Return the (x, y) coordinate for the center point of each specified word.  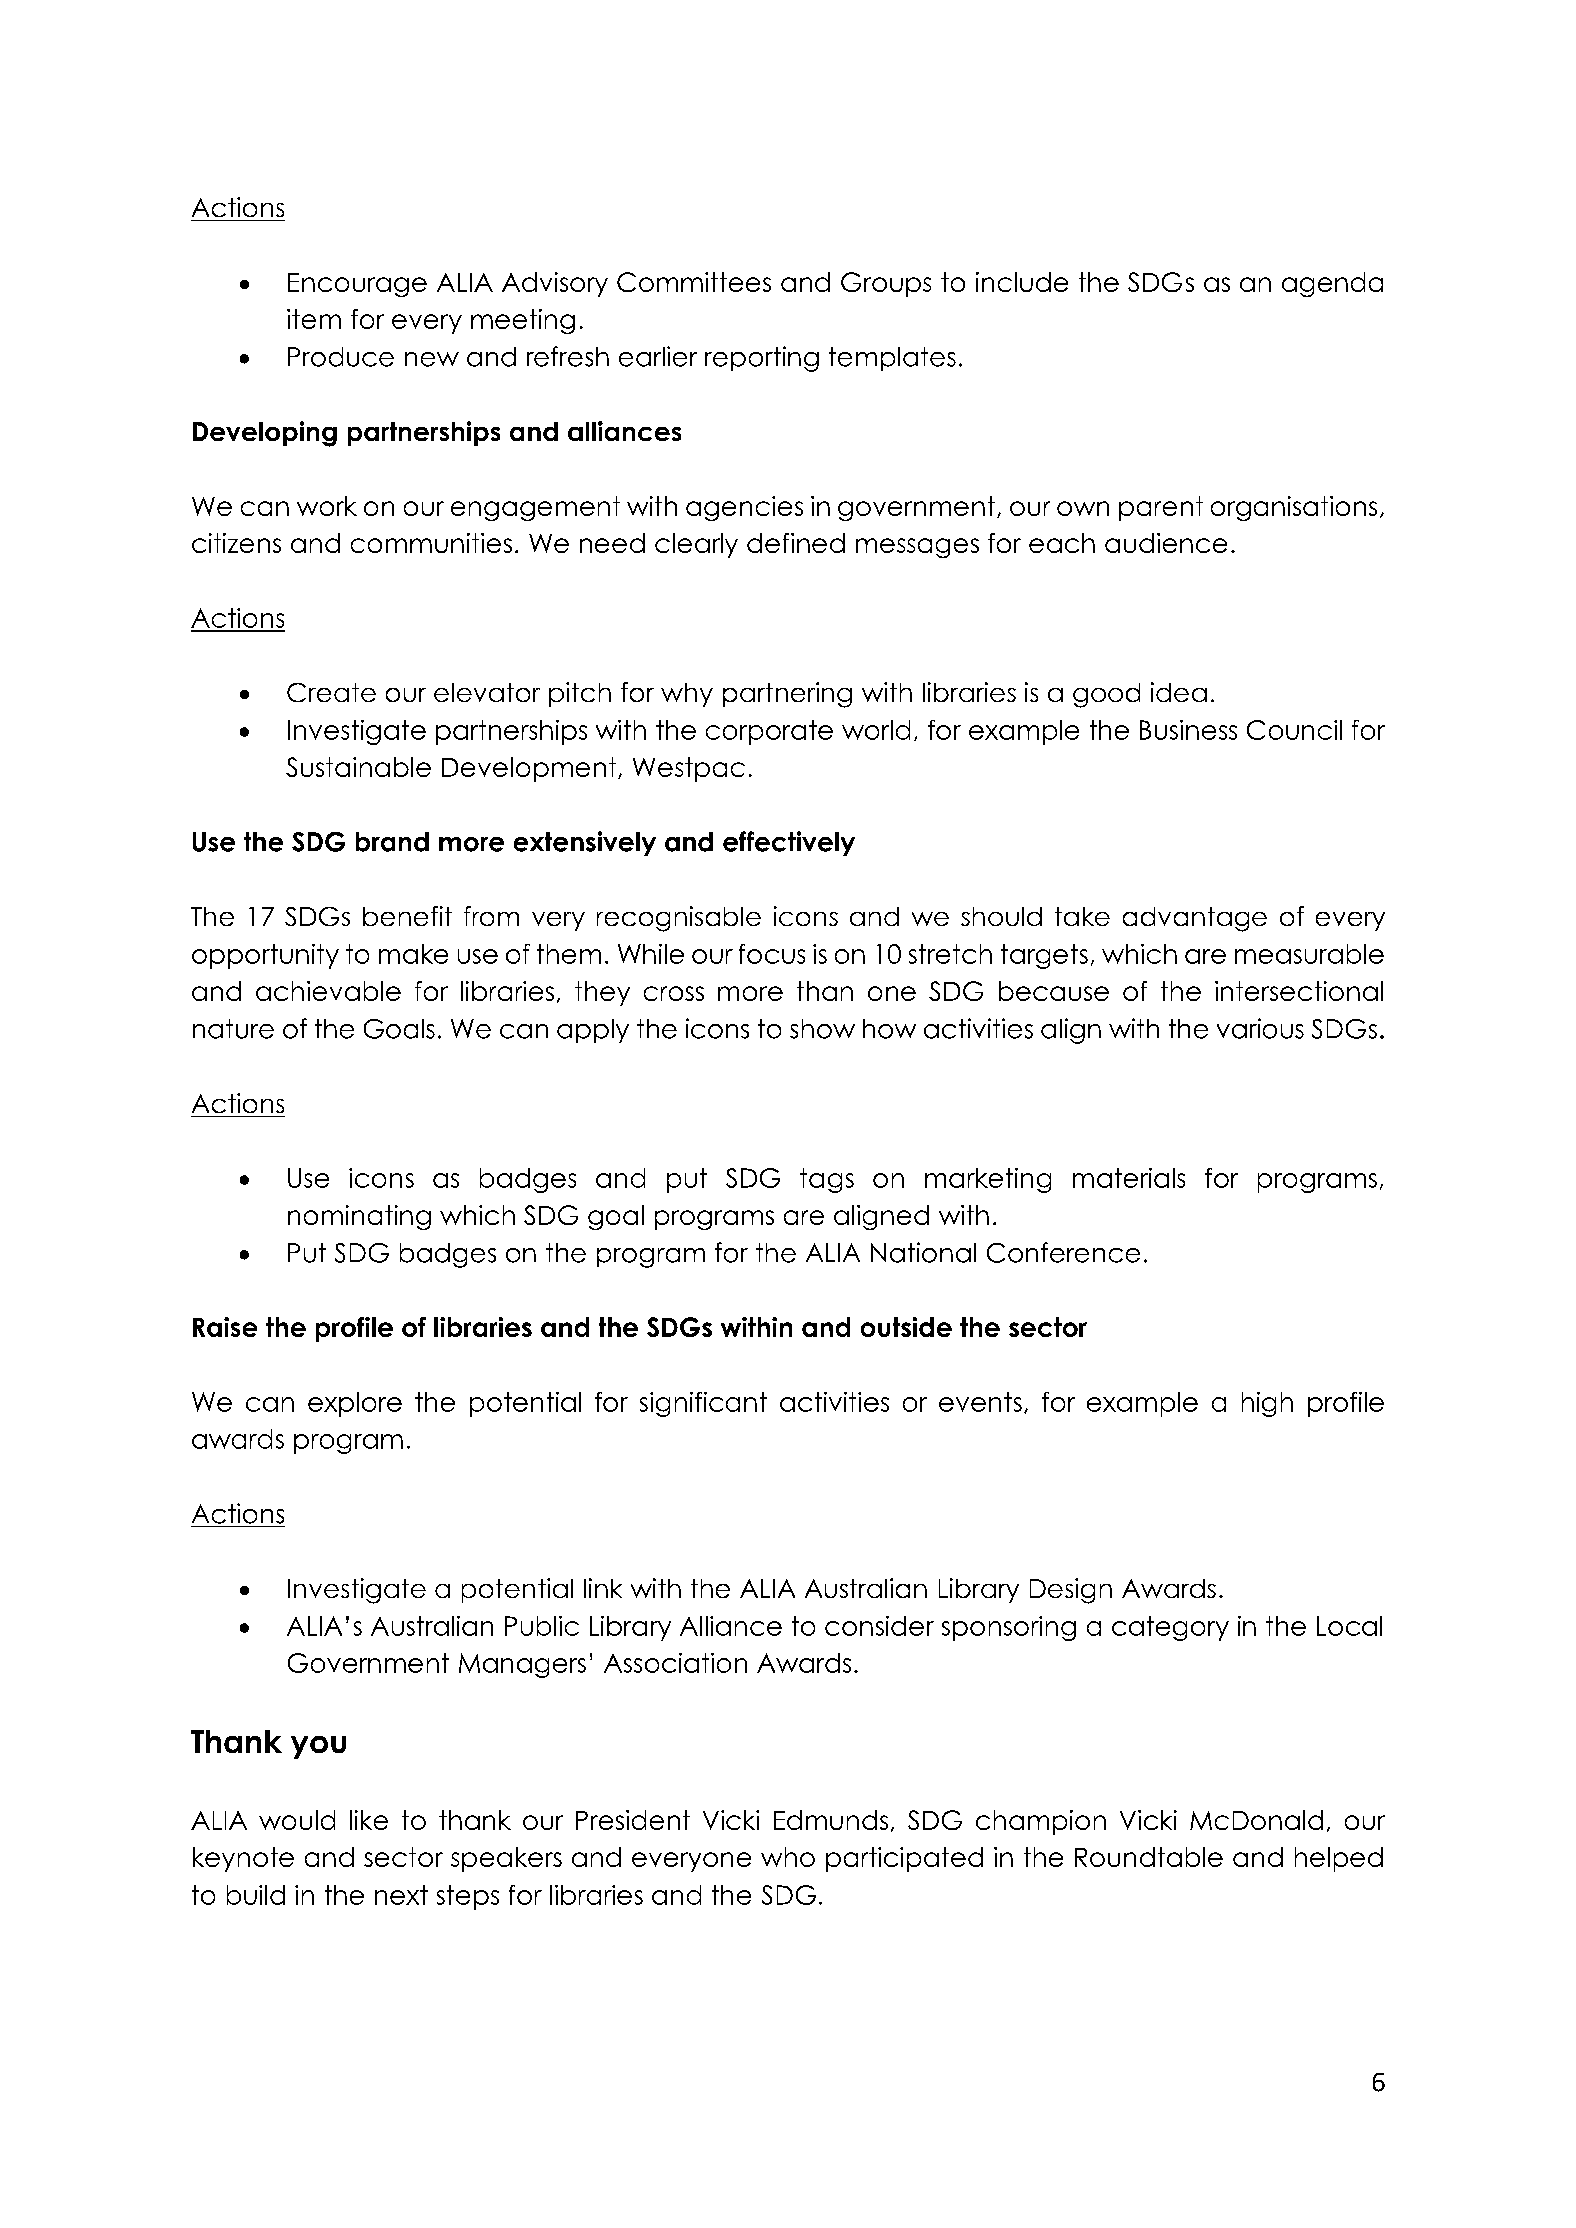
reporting (762, 359)
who (788, 1857)
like (369, 1820)
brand (392, 842)
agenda (1332, 284)
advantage (1195, 919)
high (1267, 1404)
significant (703, 1404)
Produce (341, 357)
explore (355, 1404)
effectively (789, 843)
